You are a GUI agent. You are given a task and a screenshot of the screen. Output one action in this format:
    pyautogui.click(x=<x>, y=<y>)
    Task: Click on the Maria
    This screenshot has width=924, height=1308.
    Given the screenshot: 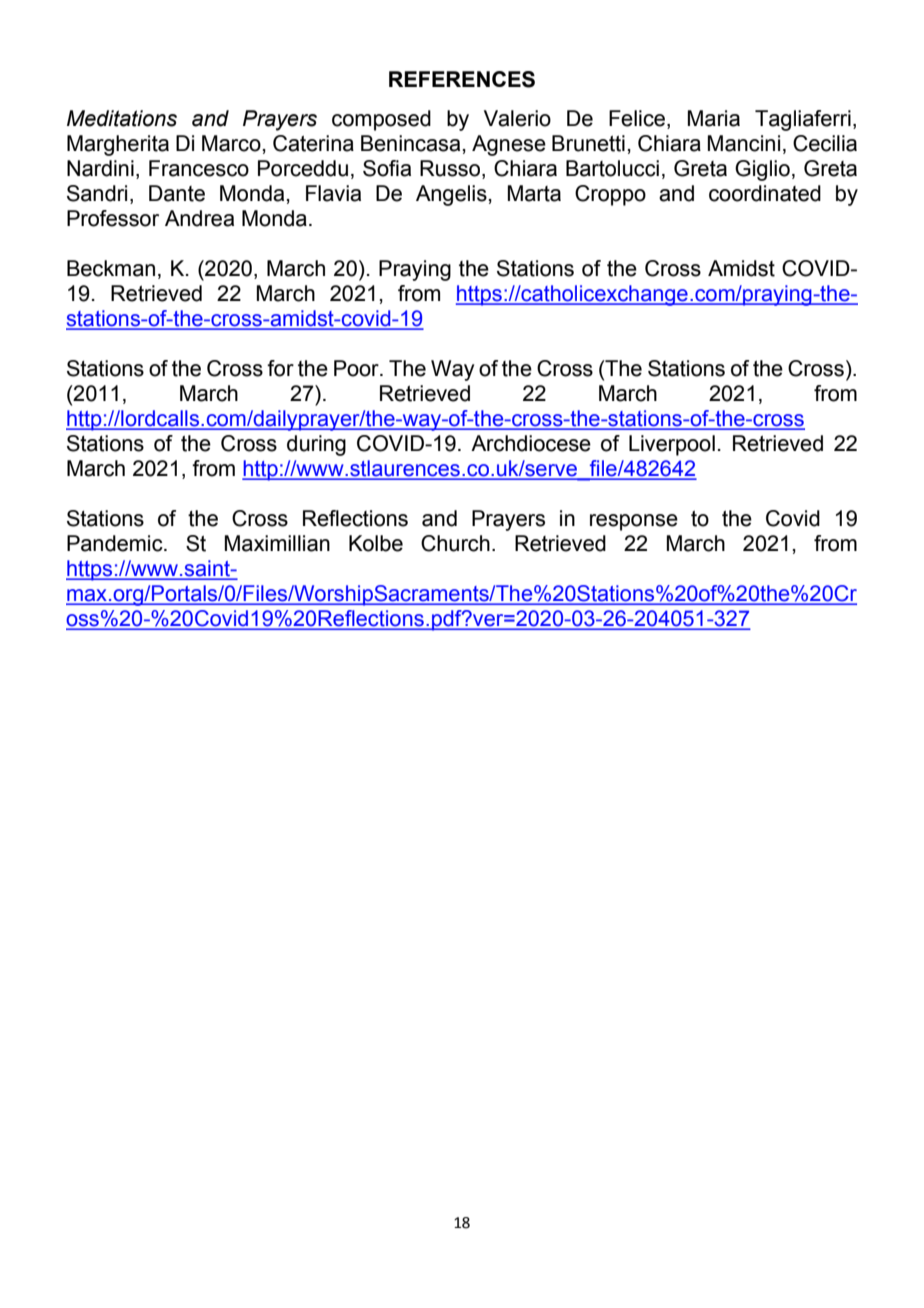 What is the action you would take?
    pyautogui.click(x=714, y=118)
